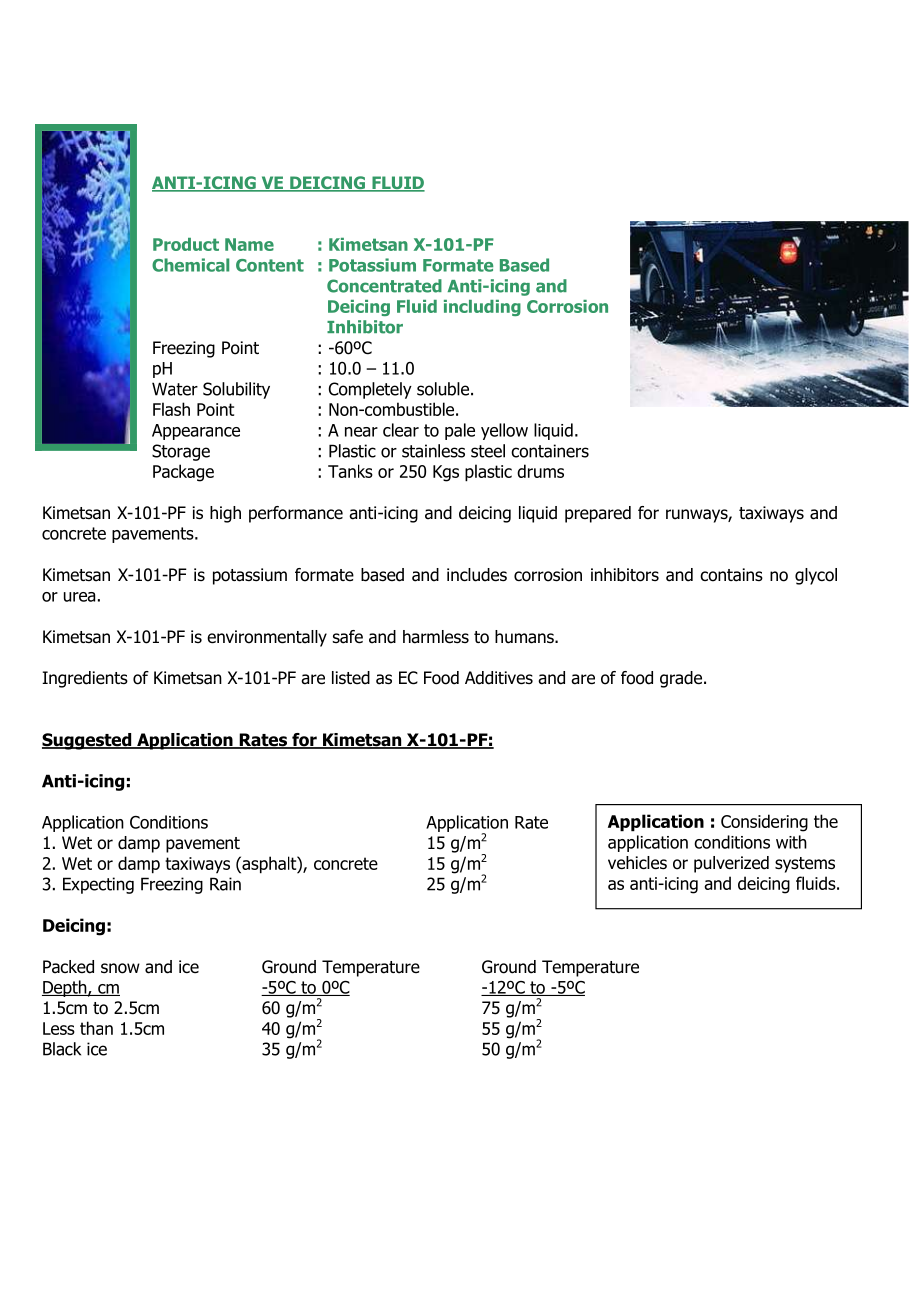  What do you see at coordinates (499, 678) in the screenshot?
I see `Additives` at bounding box center [499, 678].
